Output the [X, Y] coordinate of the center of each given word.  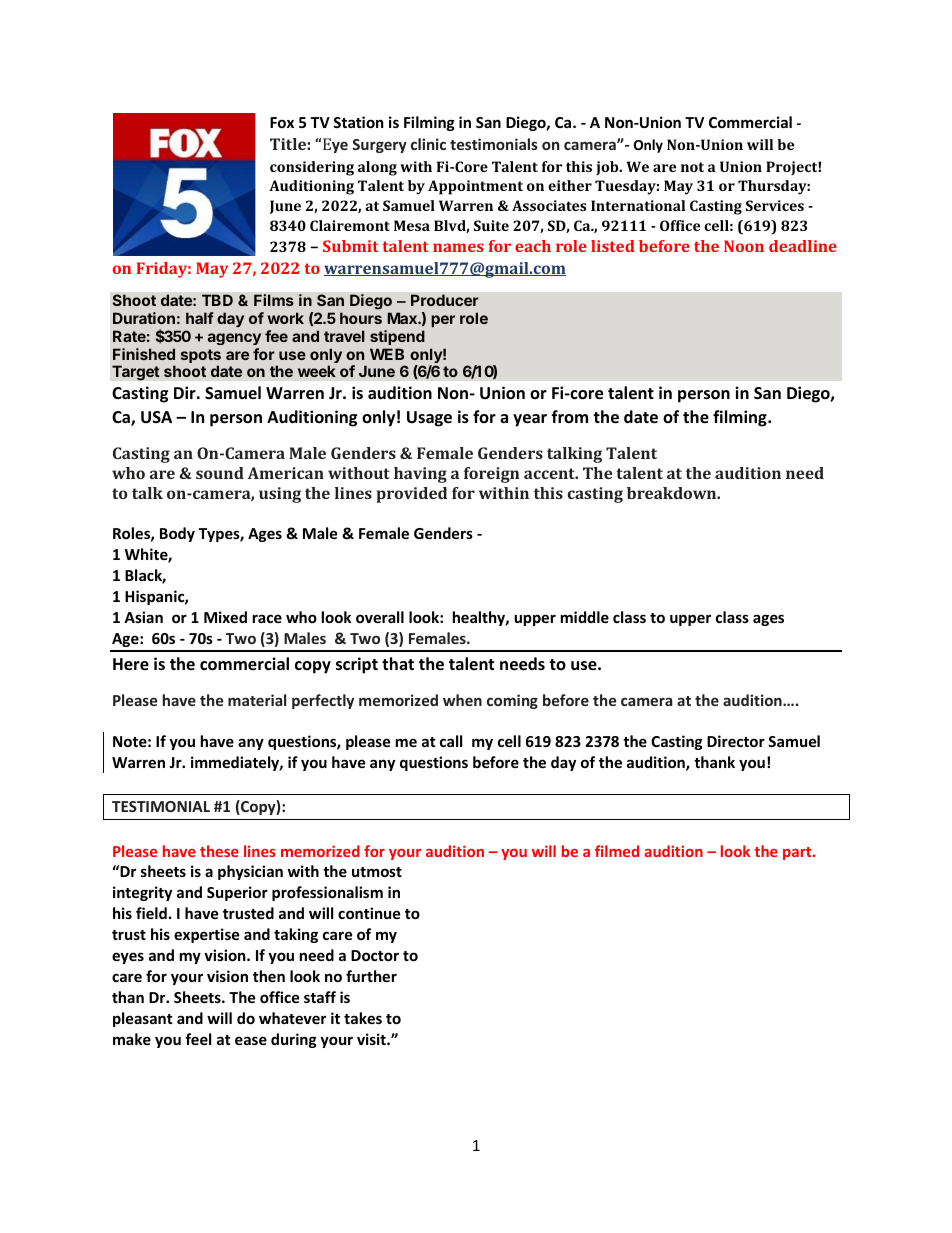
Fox [282, 122]
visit [372, 1039]
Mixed [225, 617]
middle [585, 617]
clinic [428, 144]
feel [198, 1039]
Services [775, 205]
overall [380, 617]
